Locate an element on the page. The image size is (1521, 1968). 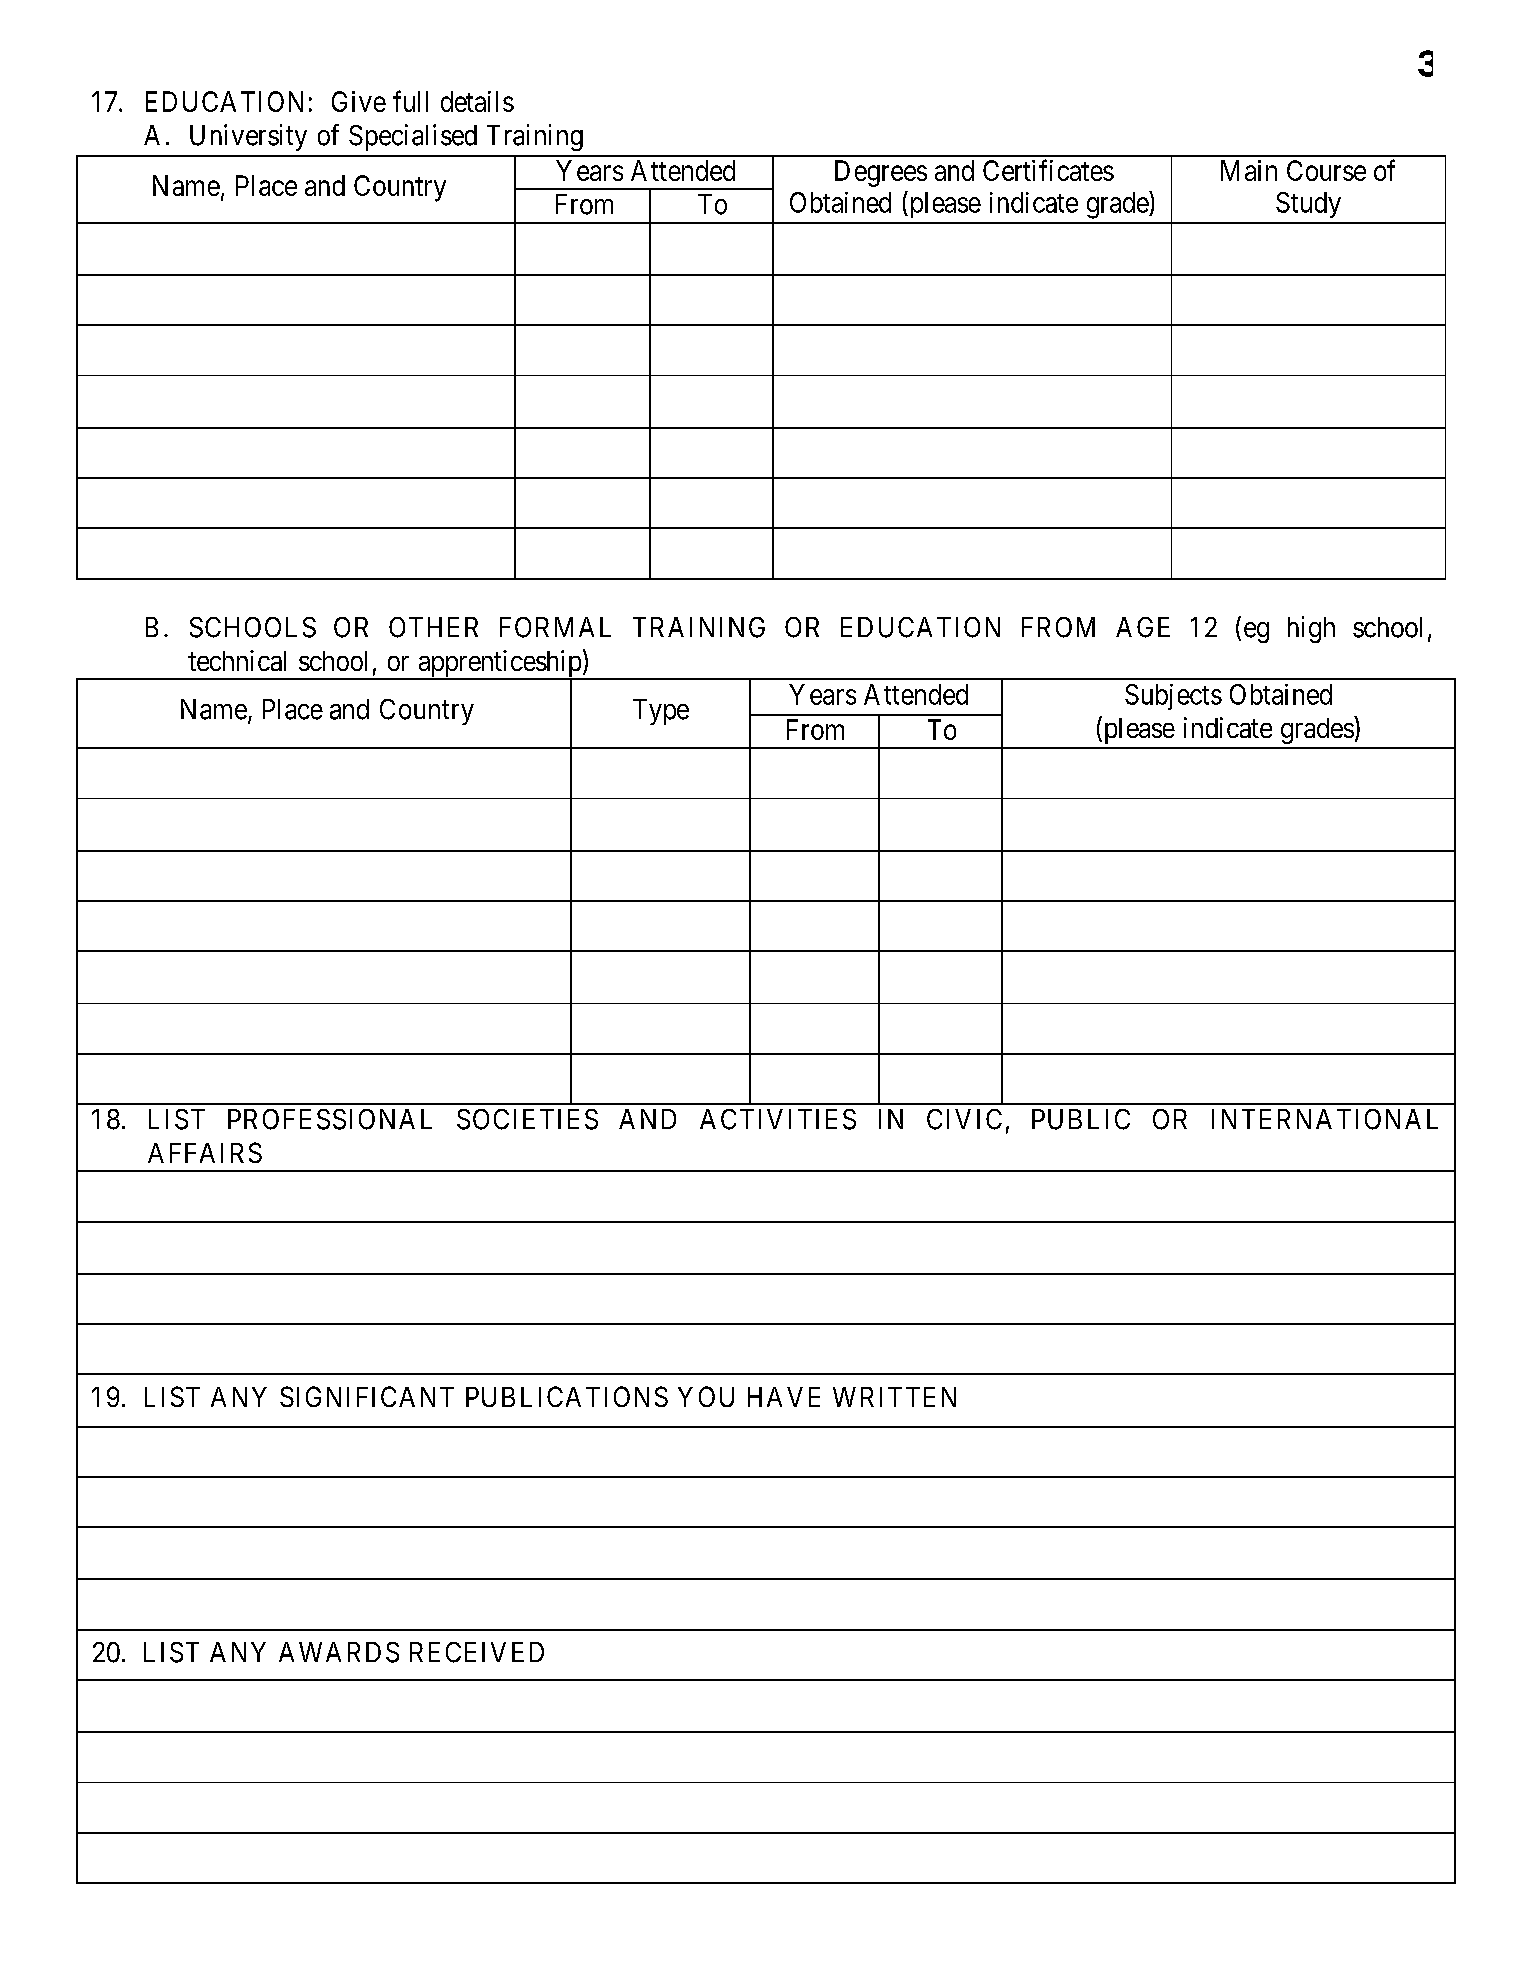
Certificates is located at coordinates (1048, 170).
